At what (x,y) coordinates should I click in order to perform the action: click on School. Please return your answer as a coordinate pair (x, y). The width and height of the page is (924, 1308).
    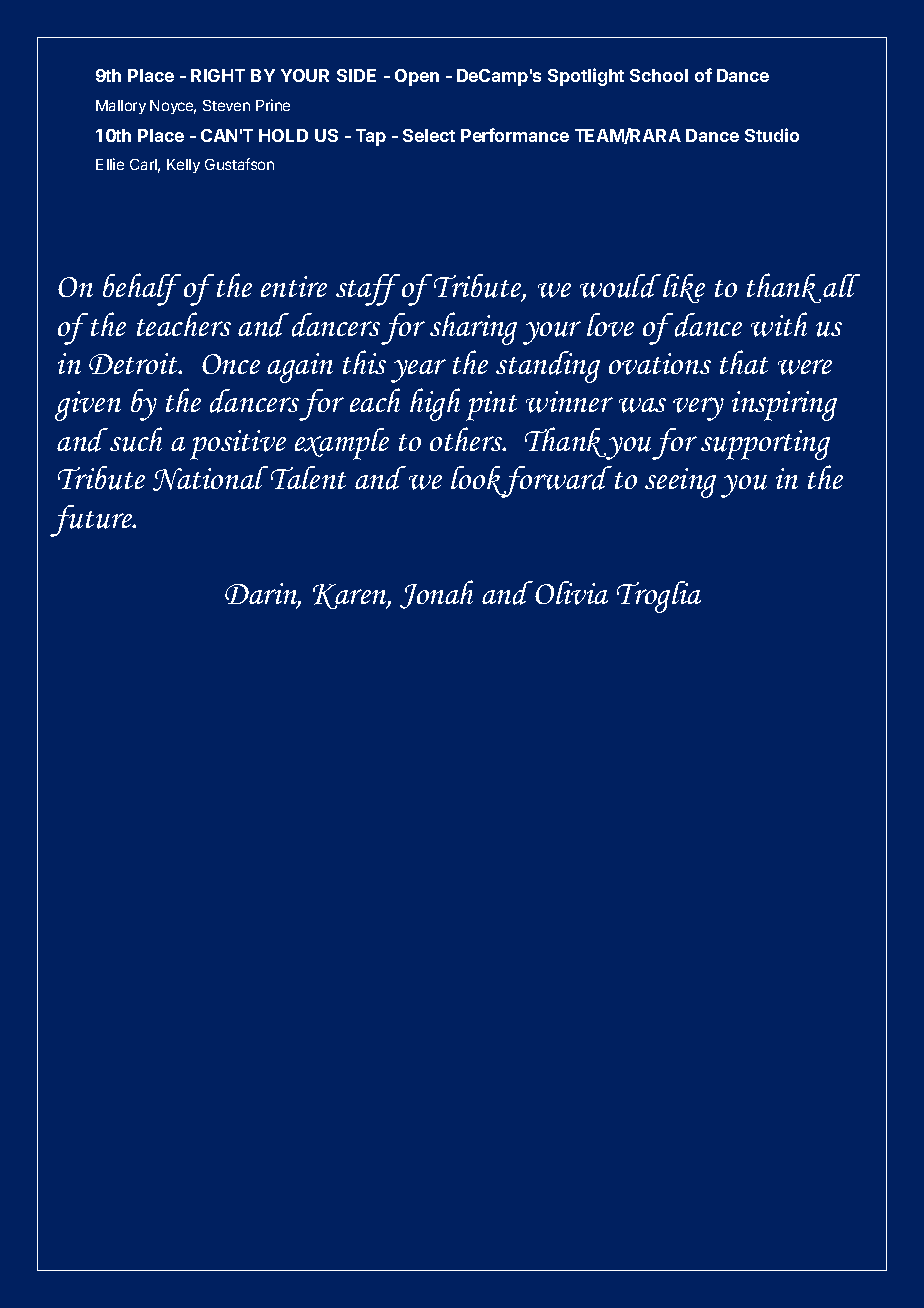
    Looking at the image, I should click on (659, 75).
